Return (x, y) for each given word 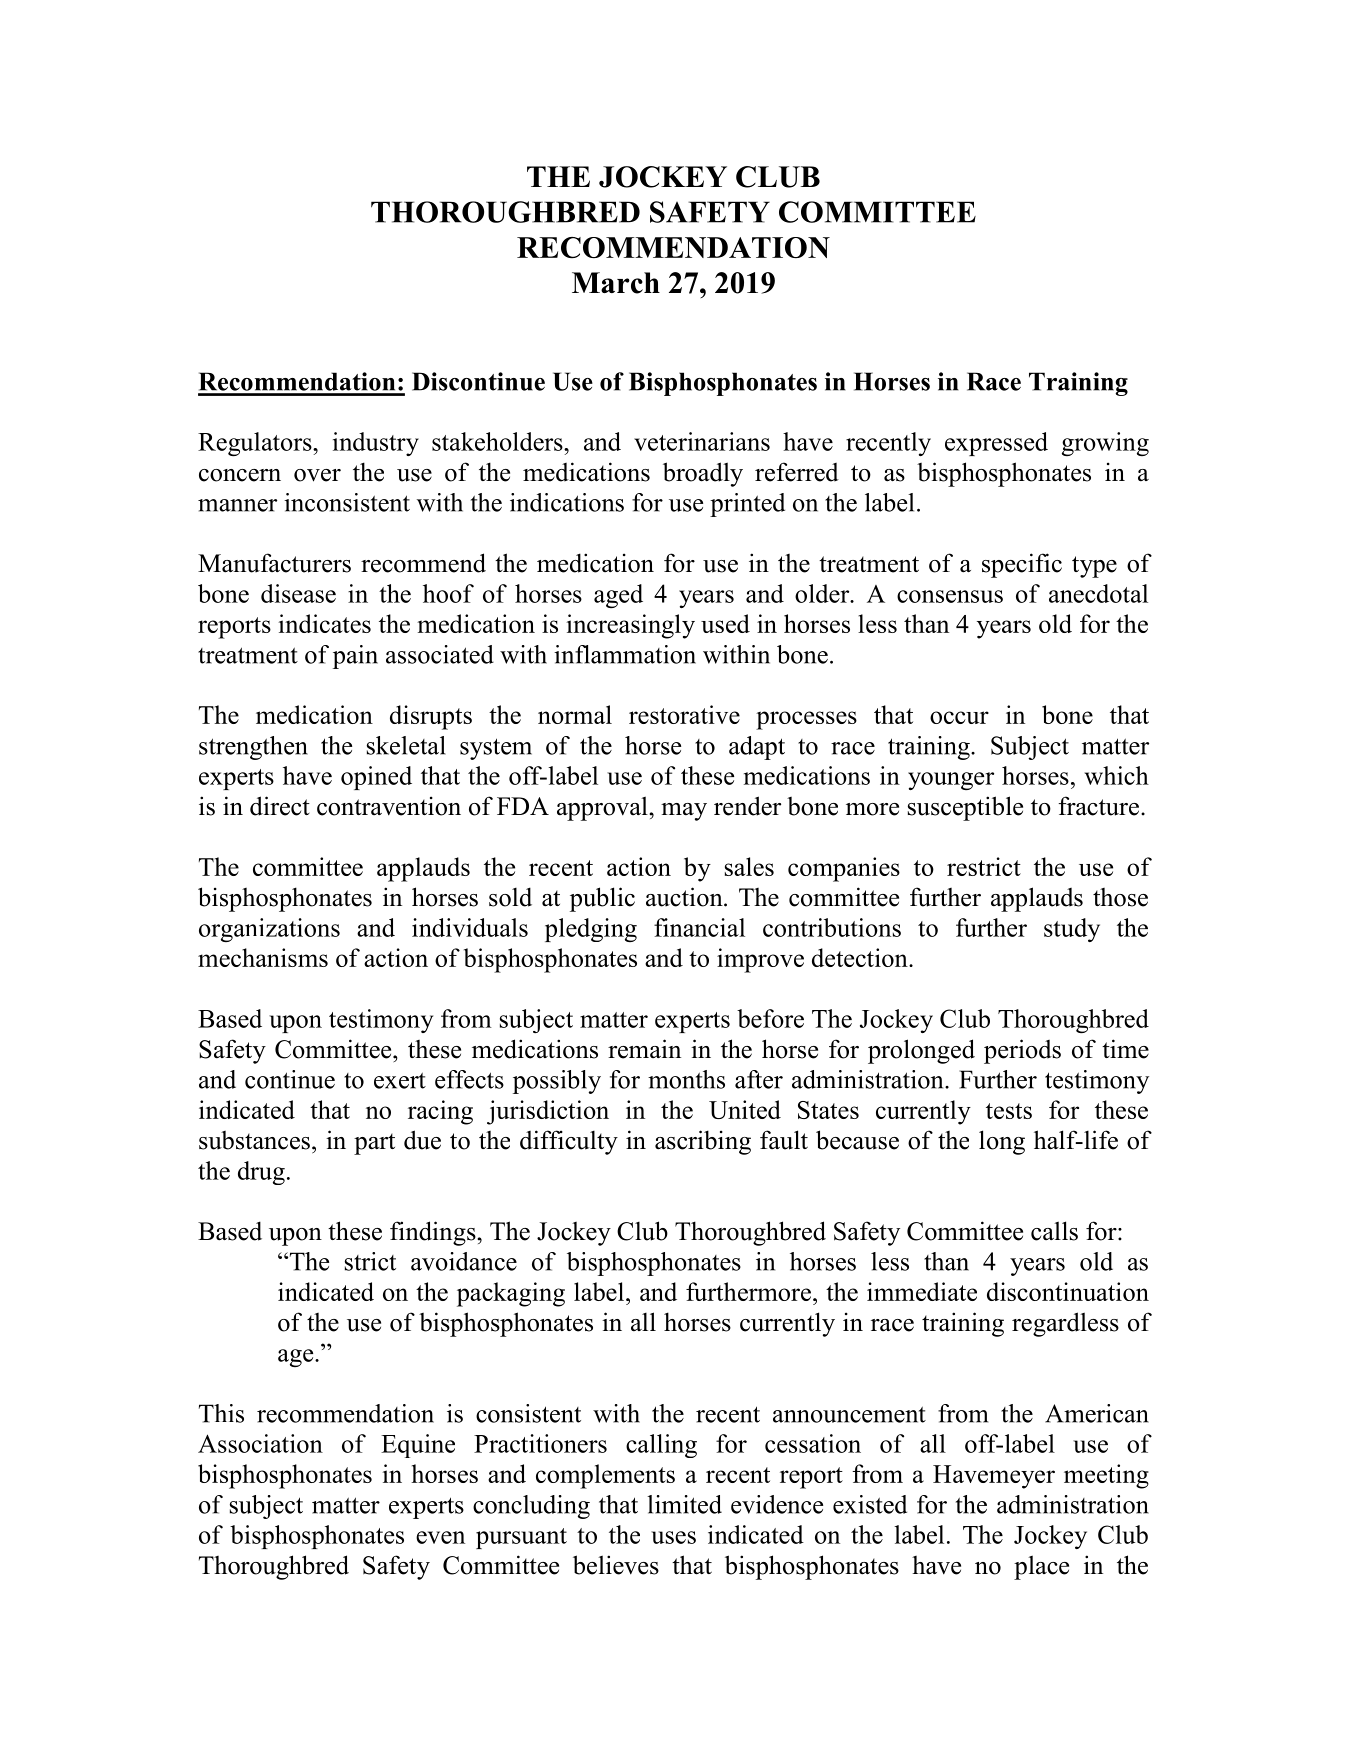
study (1072, 930)
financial (699, 927)
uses (673, 1537)
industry (376, 444)
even (440, 1537)
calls (1054, 1231)
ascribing (703, 1142)
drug (261, 1173)
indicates (325, 623)
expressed (996, 444)
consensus (950, 596)
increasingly (631, 626)
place (1041, 1567)
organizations (269, 930)
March (616, 283)
